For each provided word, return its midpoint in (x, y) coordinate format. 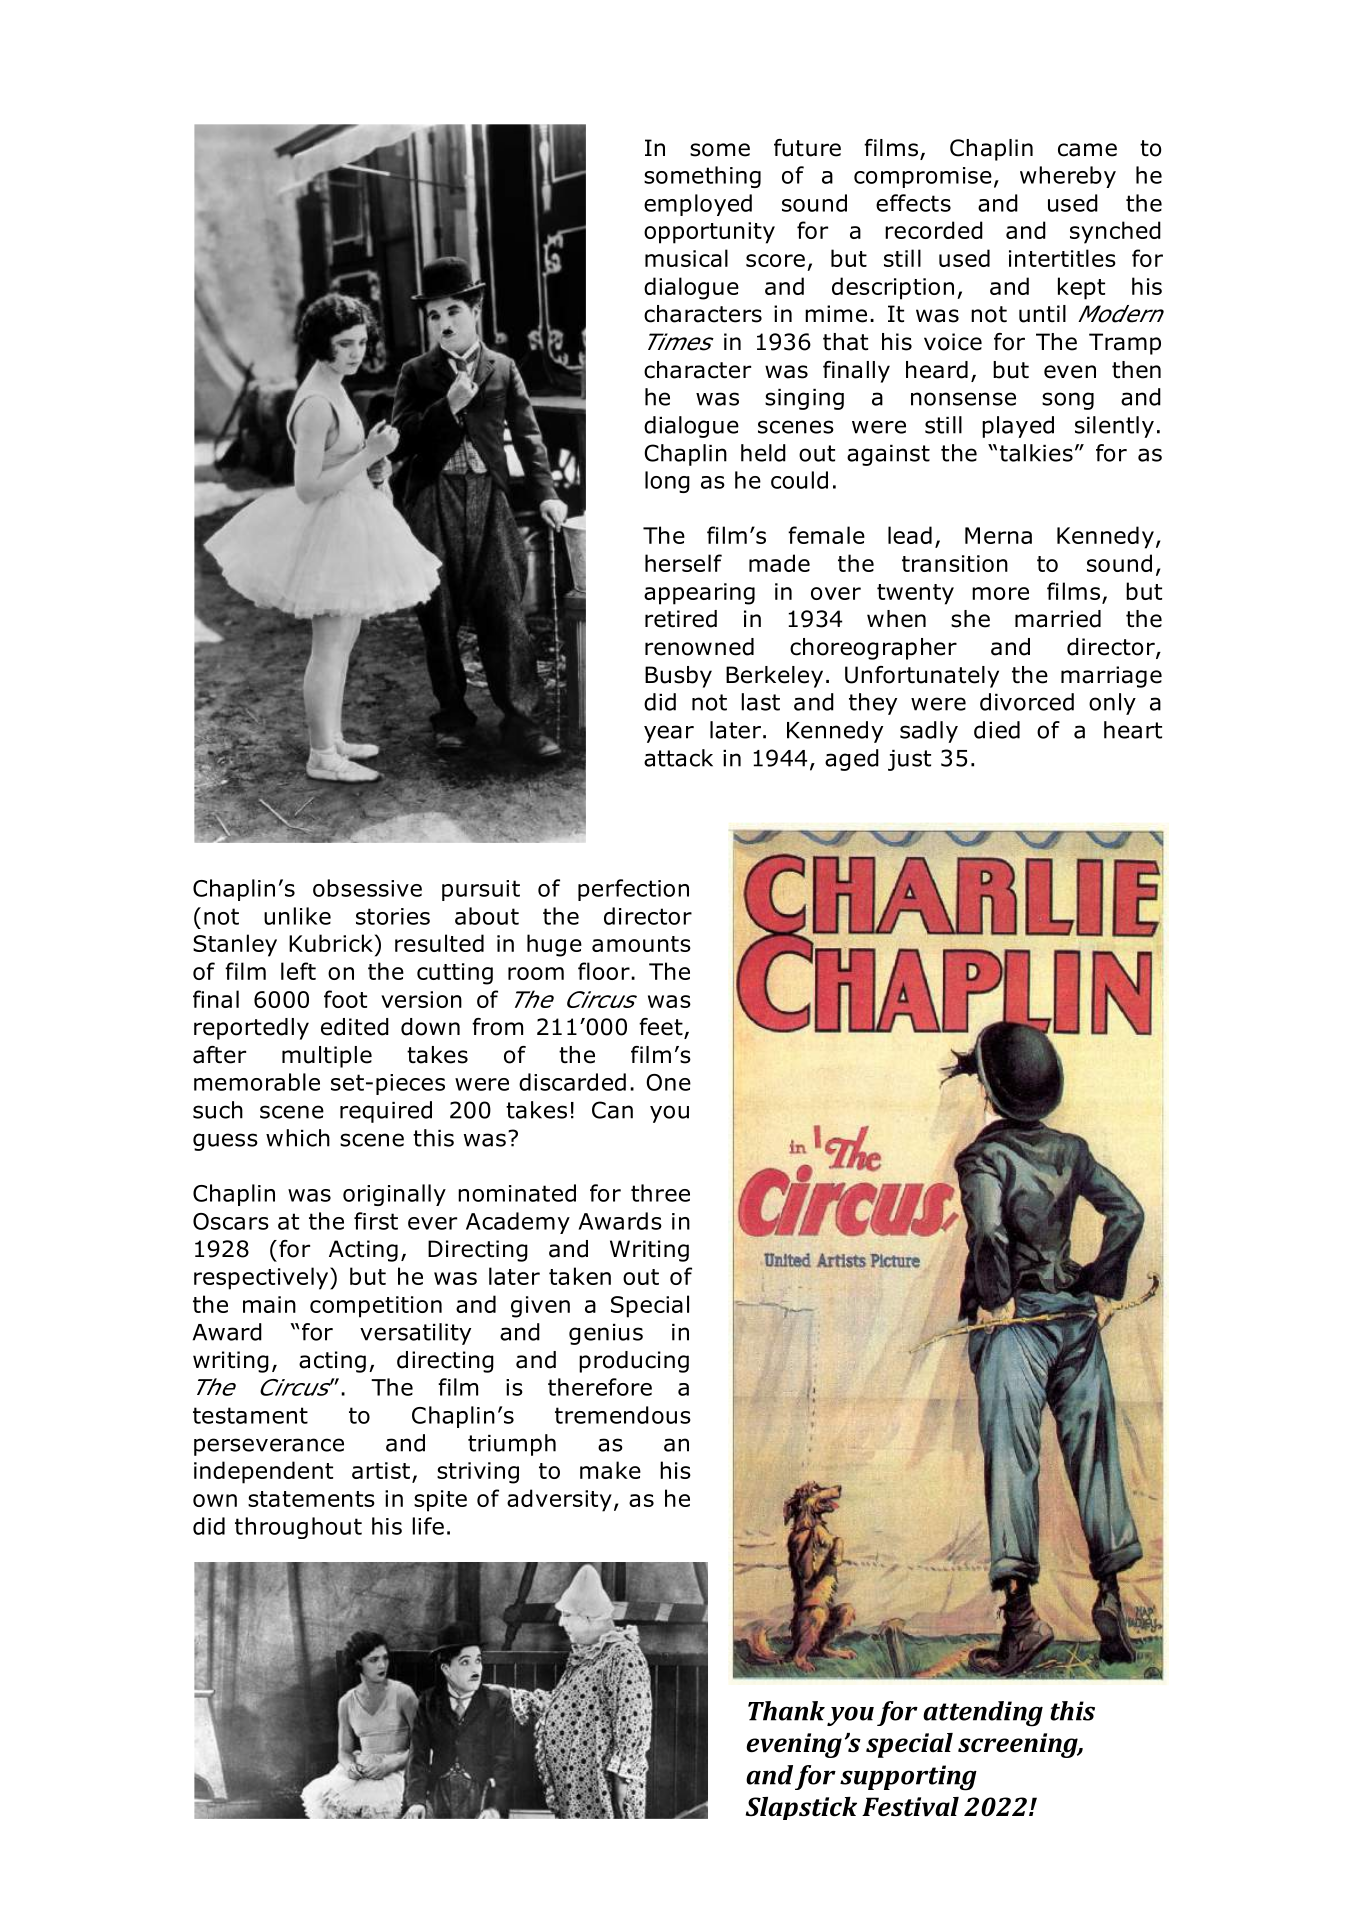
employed (698, 205)
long (667, 482)
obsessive (367, 888)
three (660, 1193)
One (668, 1082)
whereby (1068, 177)
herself (683, 563)
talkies (1036, 453)
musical (686, 258)
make (610, 1470)
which (298, 1138)
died (997, 730)
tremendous (623, 1415)
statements (311, 1499)
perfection (633, 890)
